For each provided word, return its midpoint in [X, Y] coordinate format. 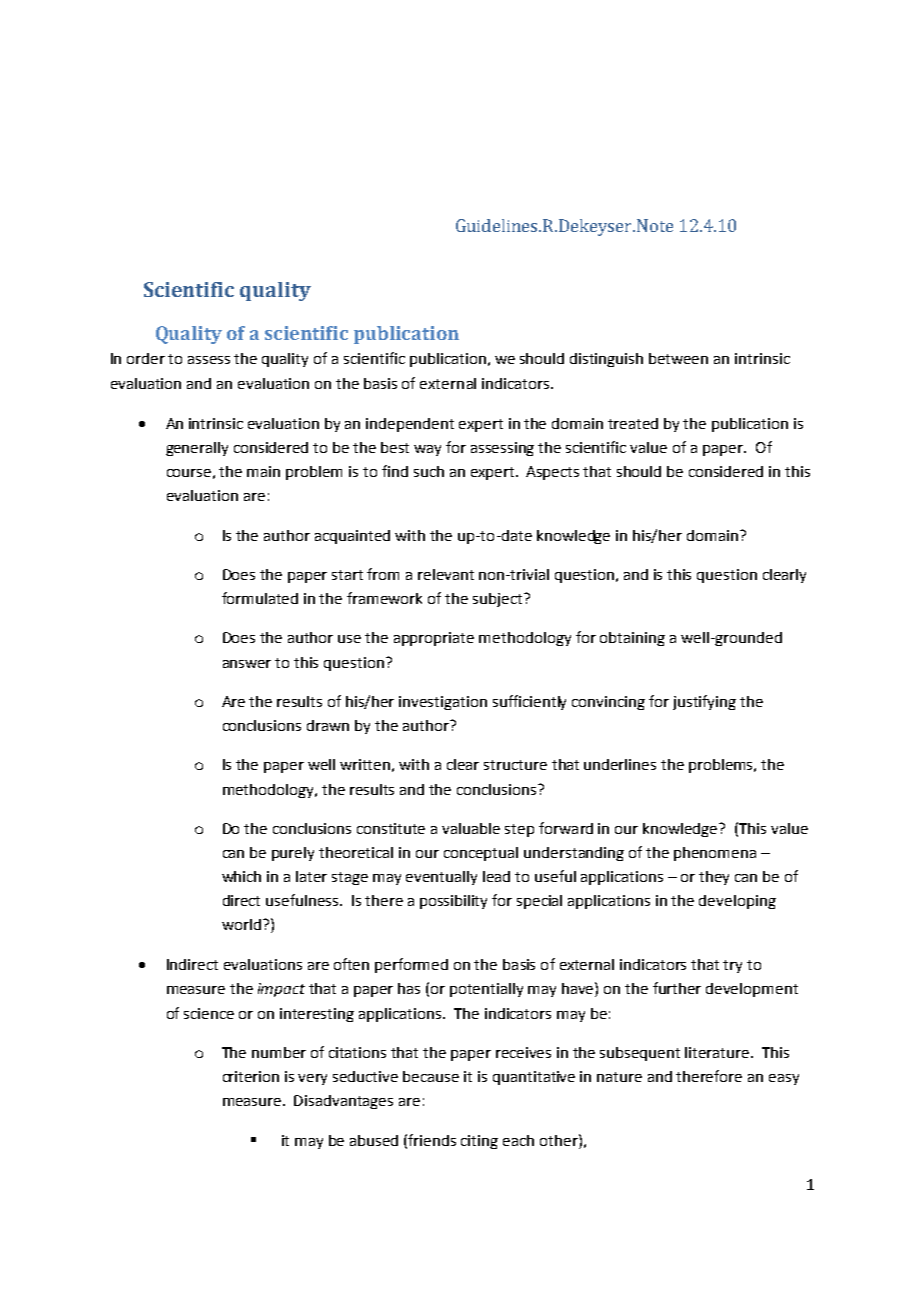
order [146, 358]
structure [515, 765]
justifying [704, 702]
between [678, 358]
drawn [328, 725]
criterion [251, 1076]
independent [410, 425]
